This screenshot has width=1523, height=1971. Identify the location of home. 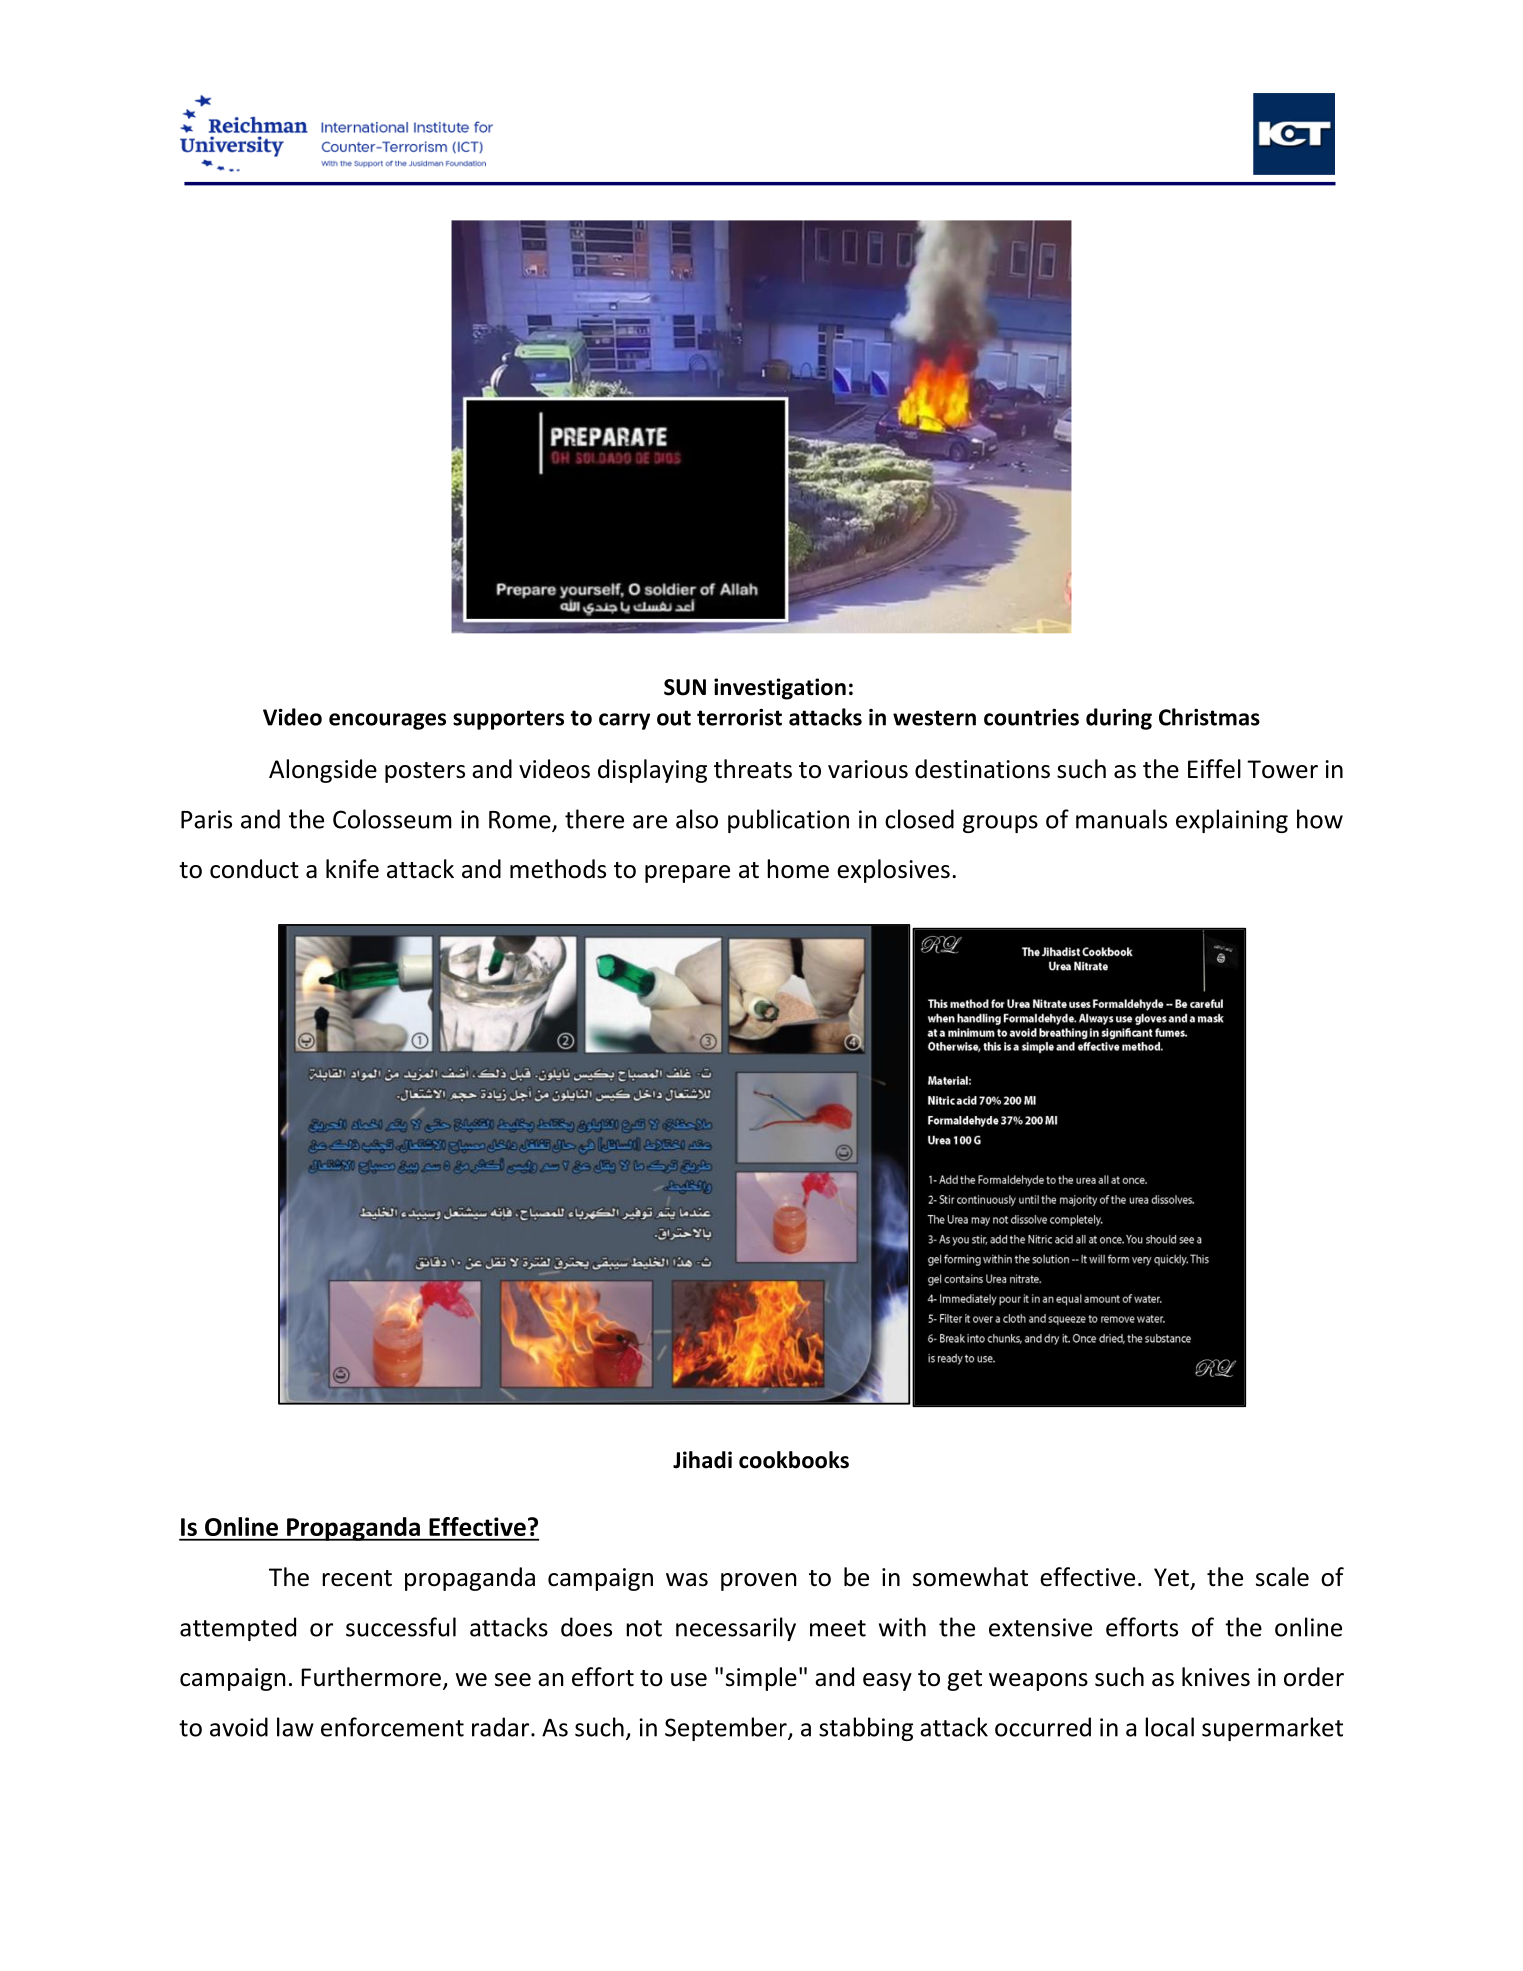
(798, 869).
